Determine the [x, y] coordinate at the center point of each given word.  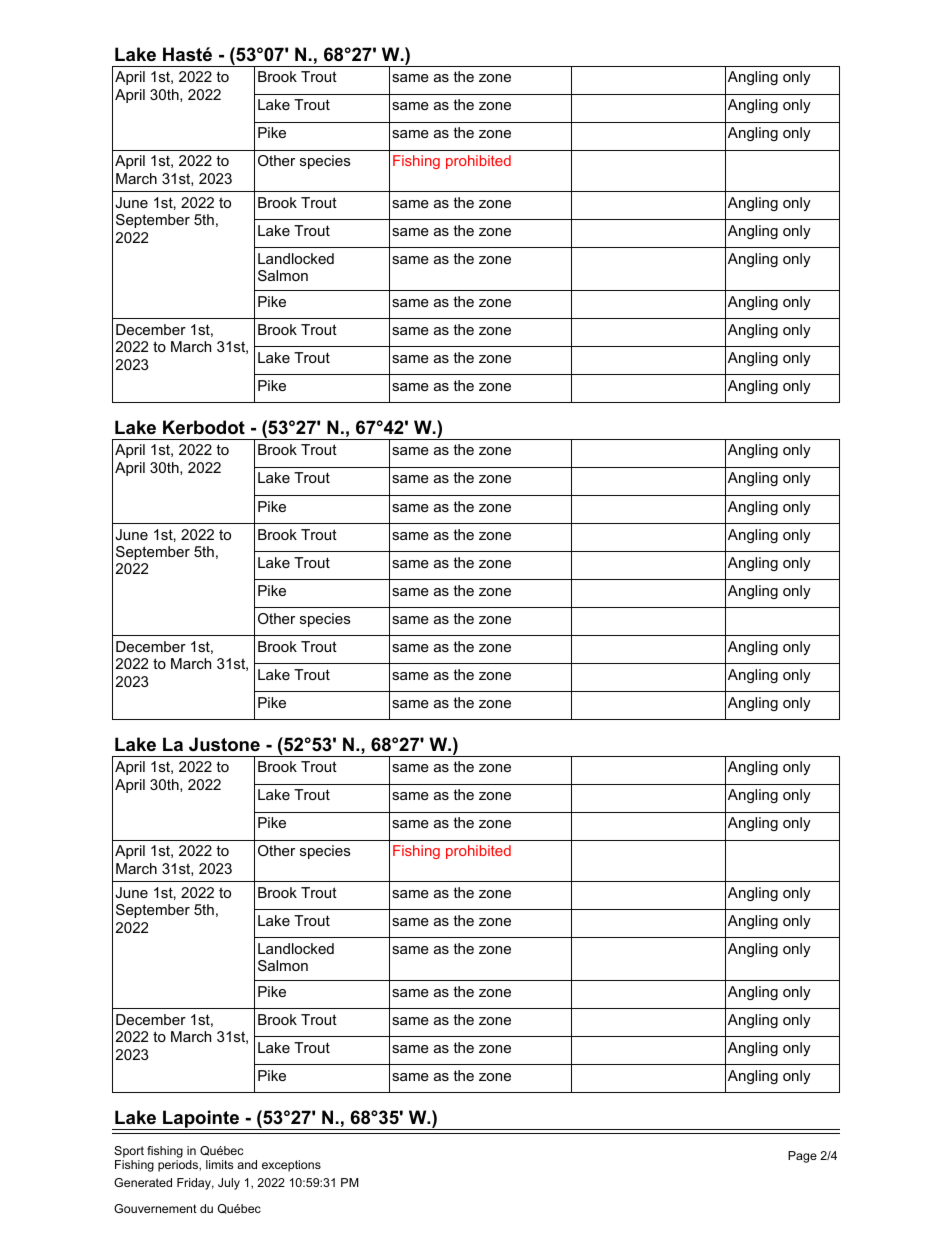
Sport [129, 1152]
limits [219, 1164]
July [229, 1184]
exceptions [291, 1166]
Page [802, 1157]
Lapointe [201, 1120]
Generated [143, 1182]
